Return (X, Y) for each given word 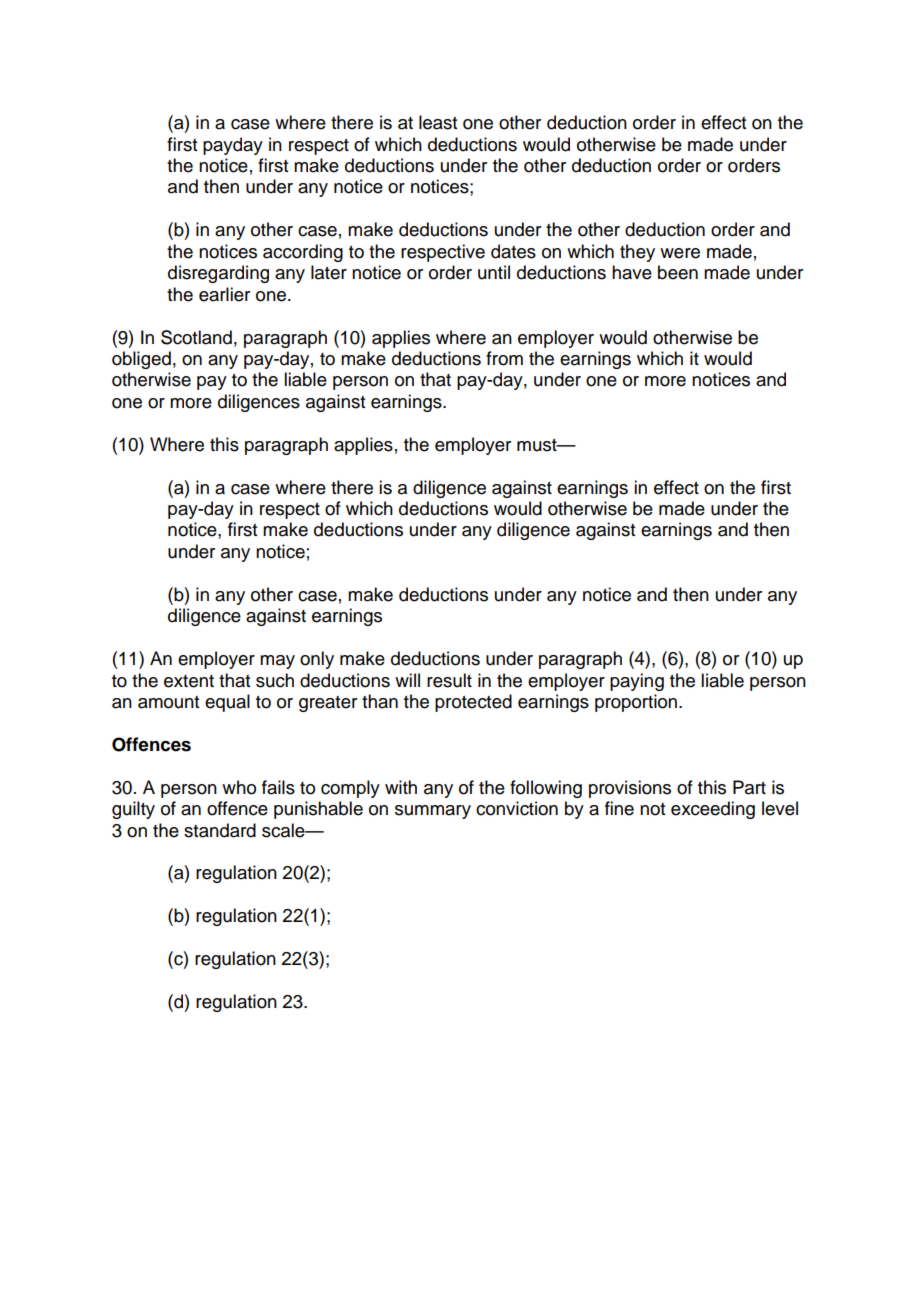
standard (220, 830)
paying (637, 682)
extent (189, 681)
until (494, 272)
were (680, 253)
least (438, 122)
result (449, 680)
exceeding (713, 810)
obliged (141, 360)
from (504, 358)
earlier (224, 294)
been (678, 272)
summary (433, 812)
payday (233, 146)
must (538, 445)
